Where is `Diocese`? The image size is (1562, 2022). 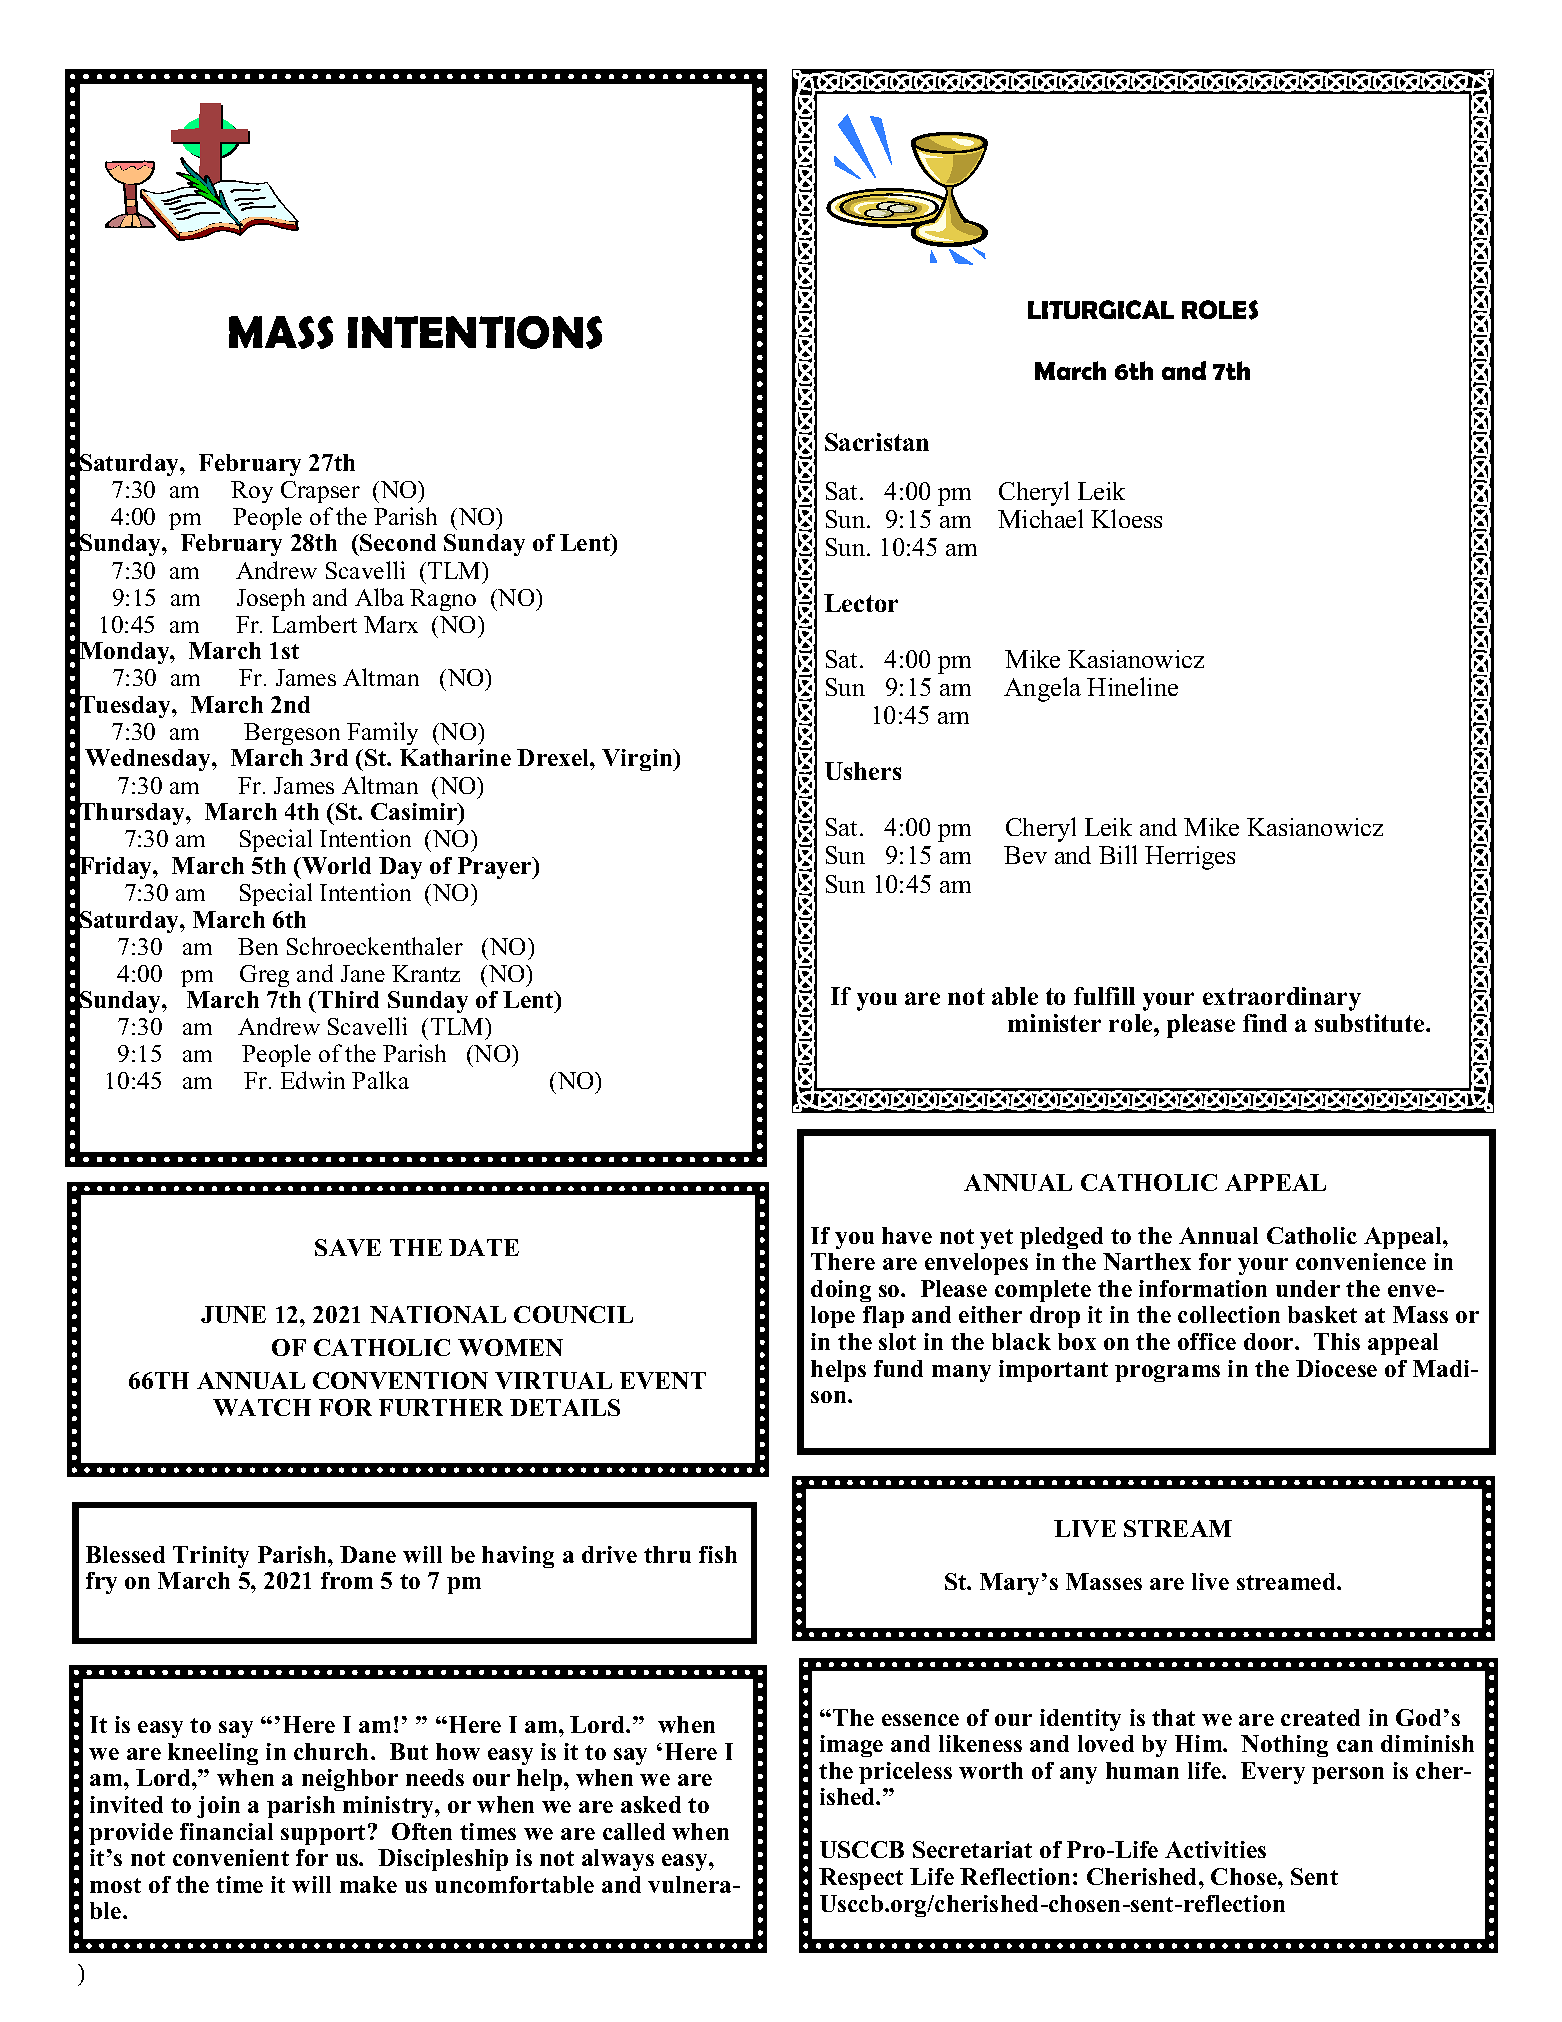 Diocese is located at coordinates (1336, 1368).
